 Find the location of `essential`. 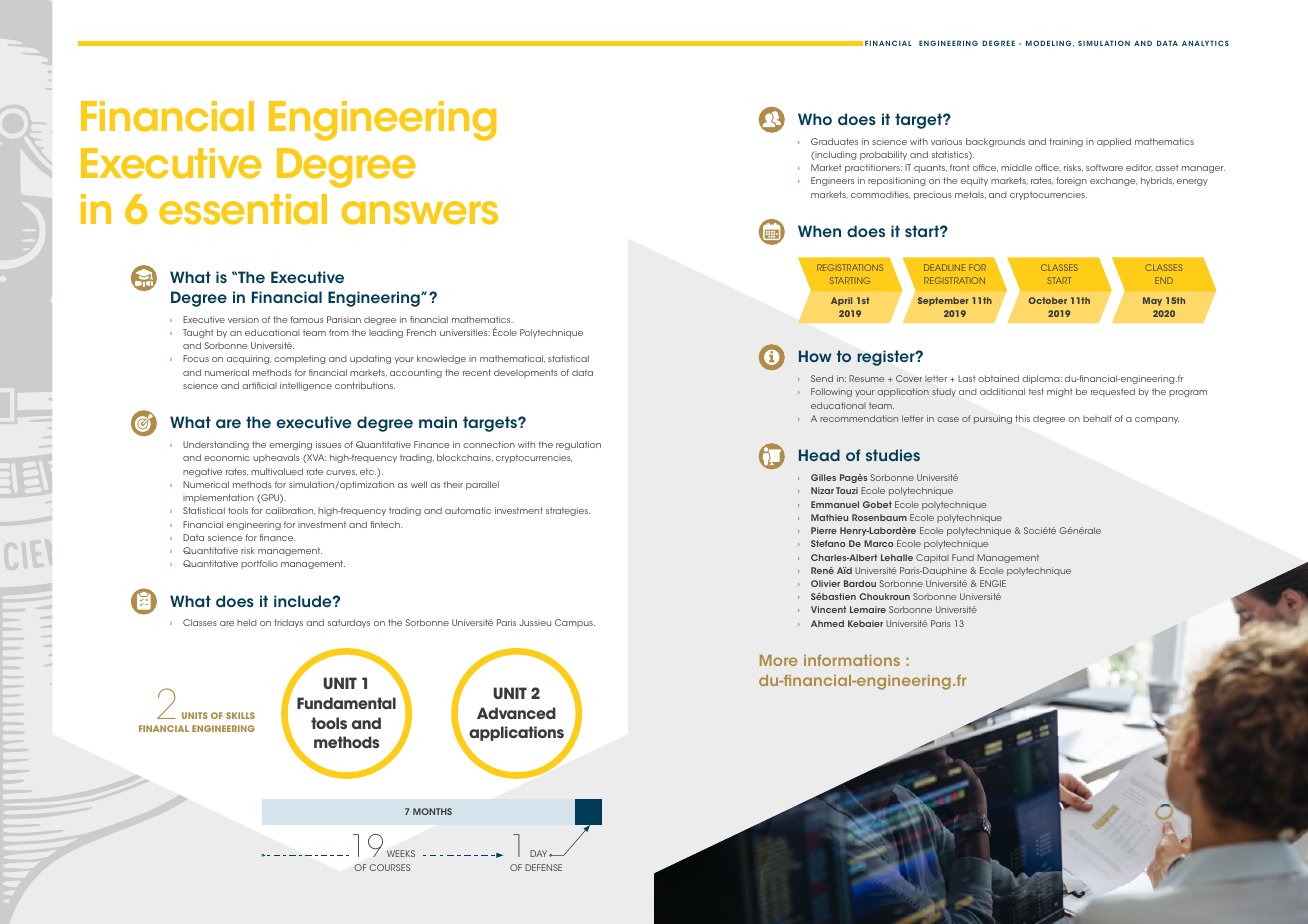

essential is located at coordinates (243, 209).
